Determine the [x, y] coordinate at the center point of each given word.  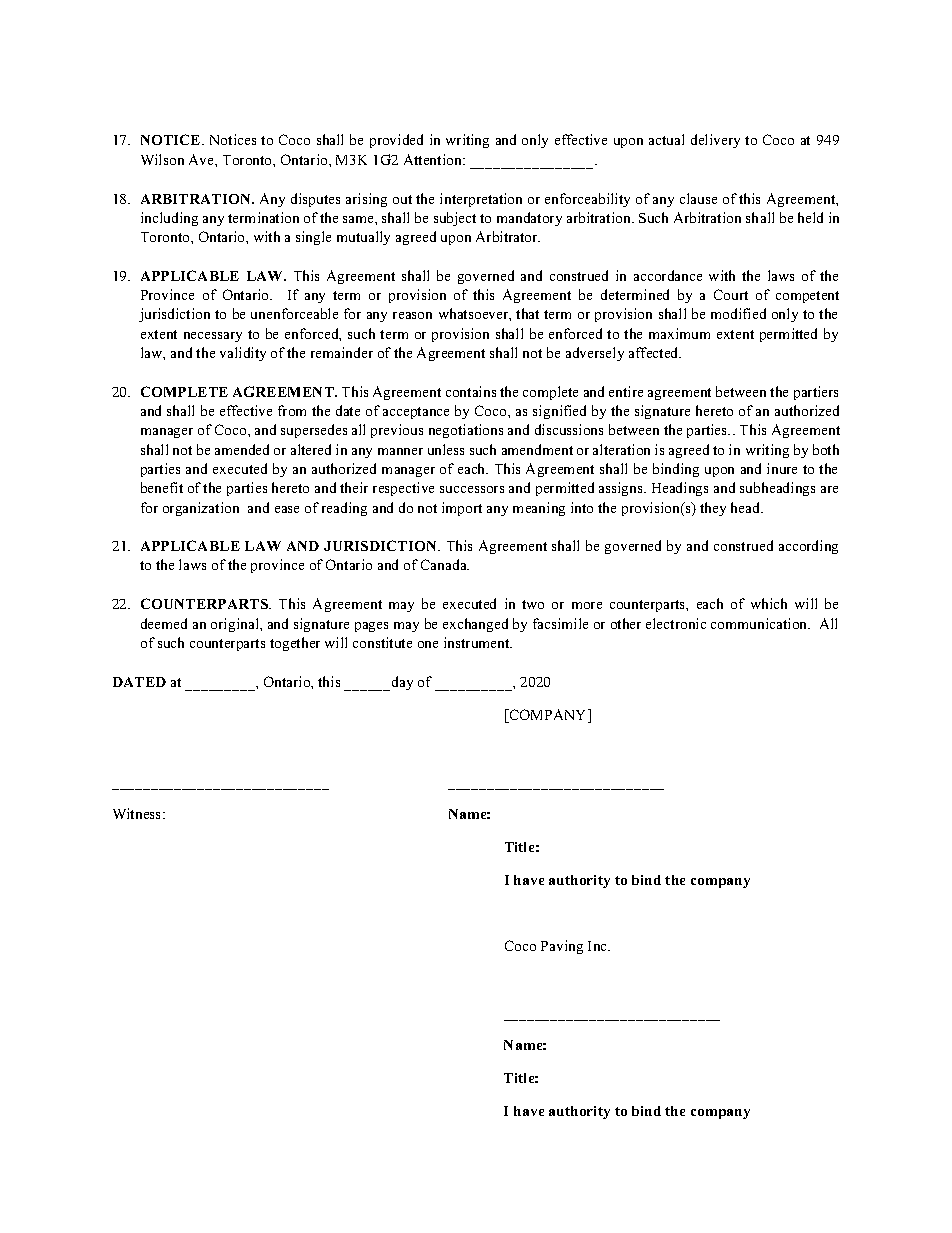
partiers [816, 393]
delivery [715, 141]
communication [760, 623]
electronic [676, 623]
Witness [138, 813]
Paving [562, 947]
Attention [434, 159]
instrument [478, 642]
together [295, 644]
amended [242, 449]
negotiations [466, 431]
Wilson [162, 159]
